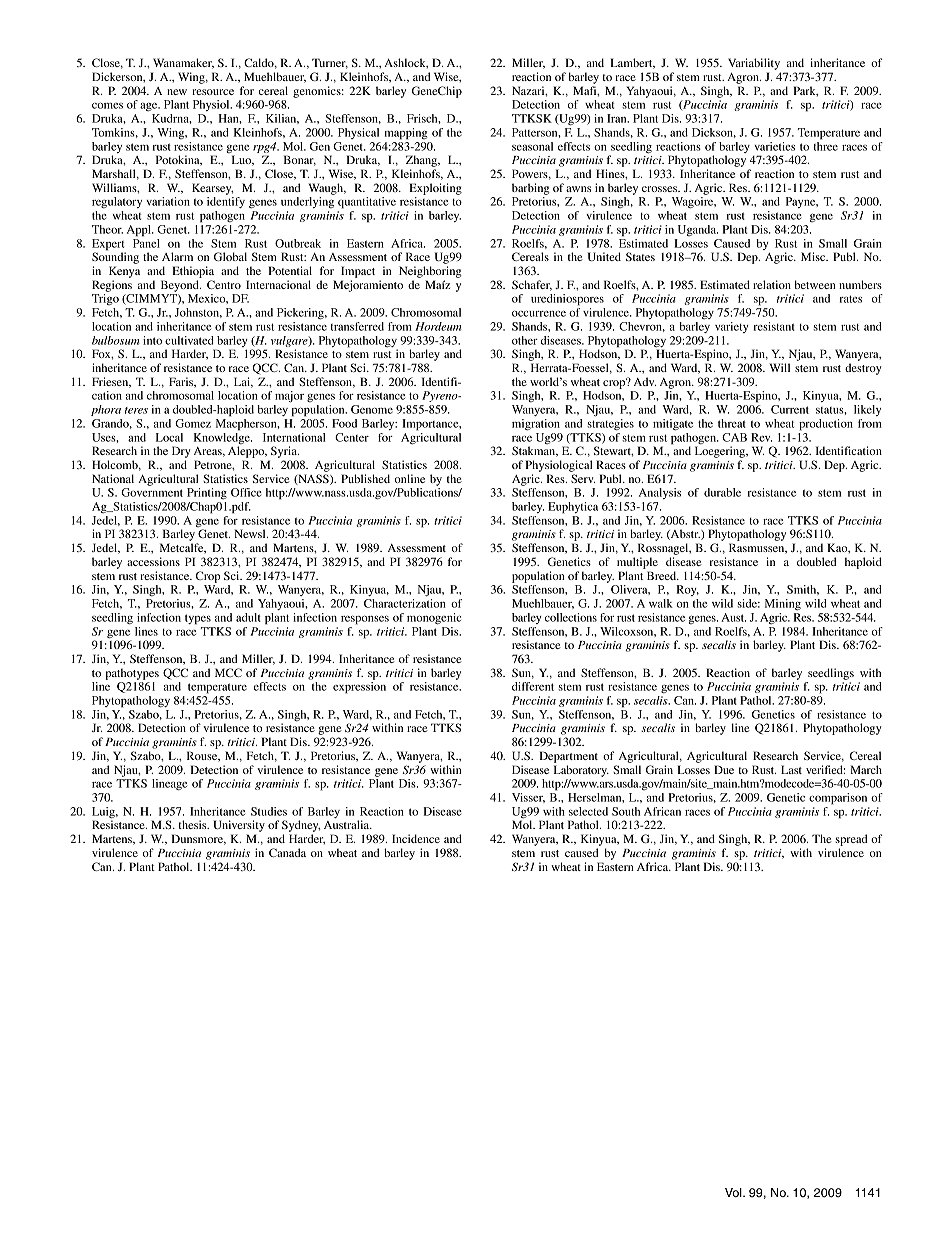  I want to click on cultivated, so click(189, 340).
